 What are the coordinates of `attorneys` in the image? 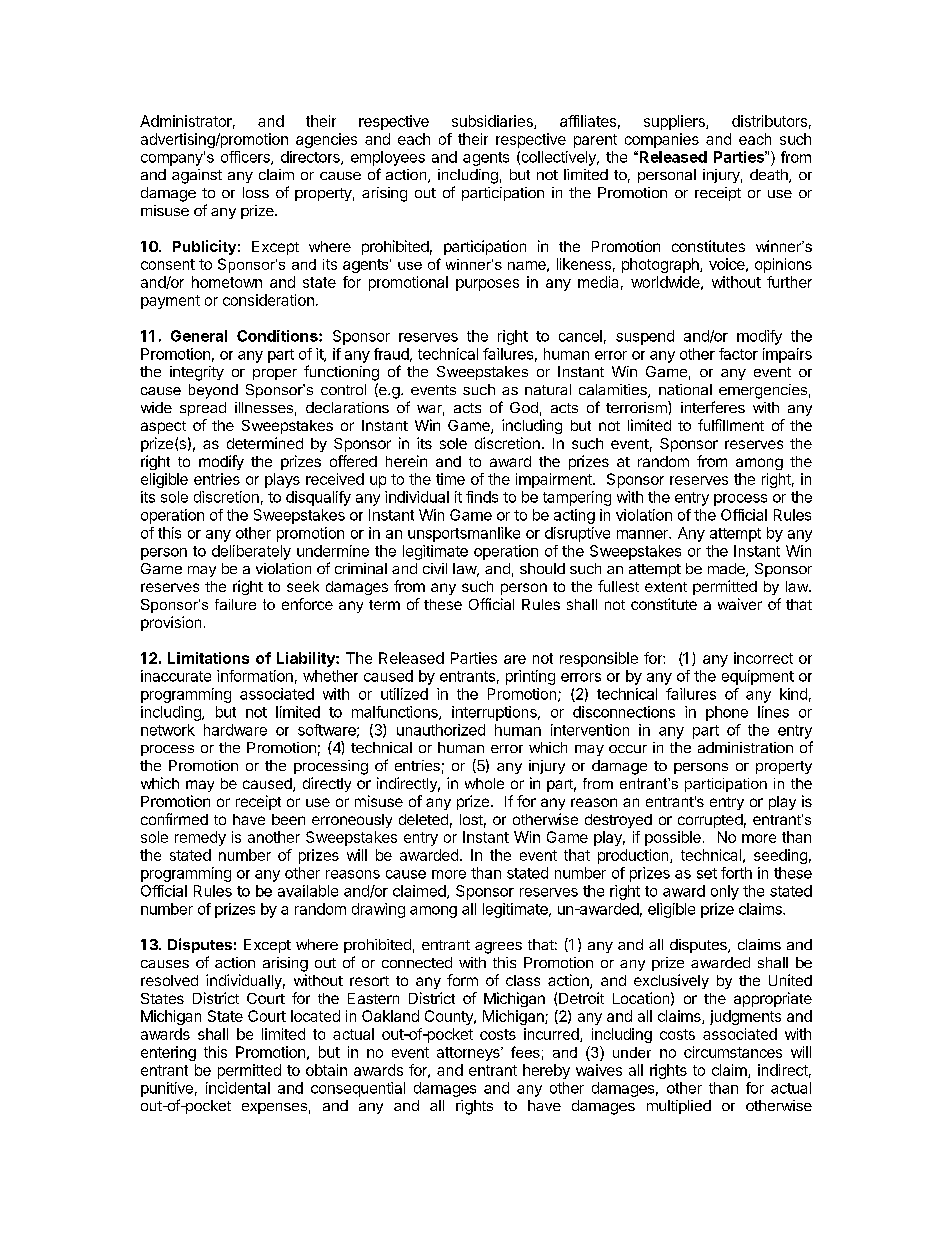 It's located at (469, 1054).
